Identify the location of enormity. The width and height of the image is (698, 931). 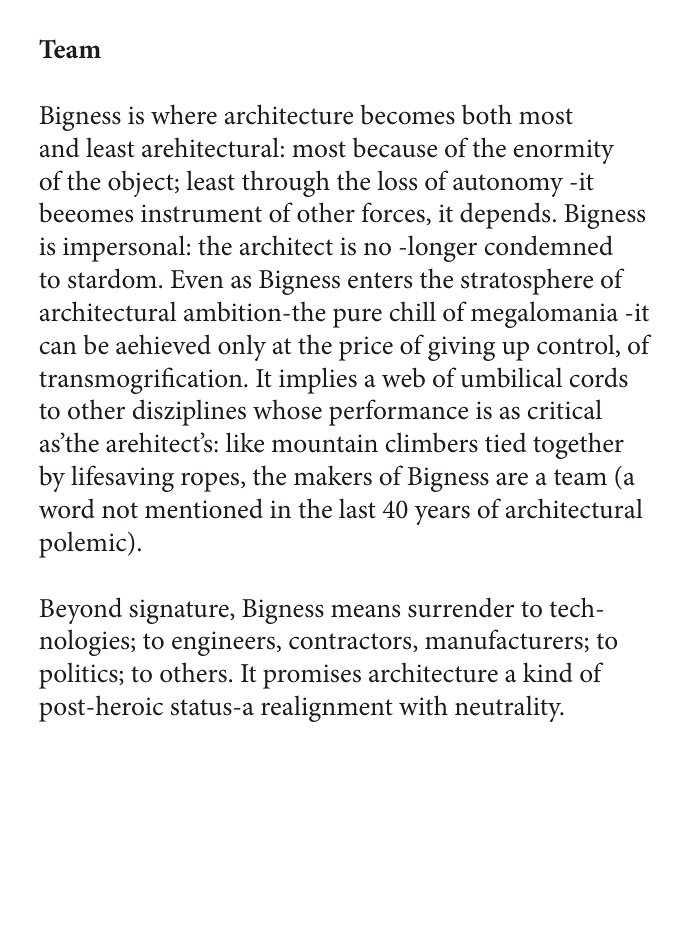
(564, 151).
